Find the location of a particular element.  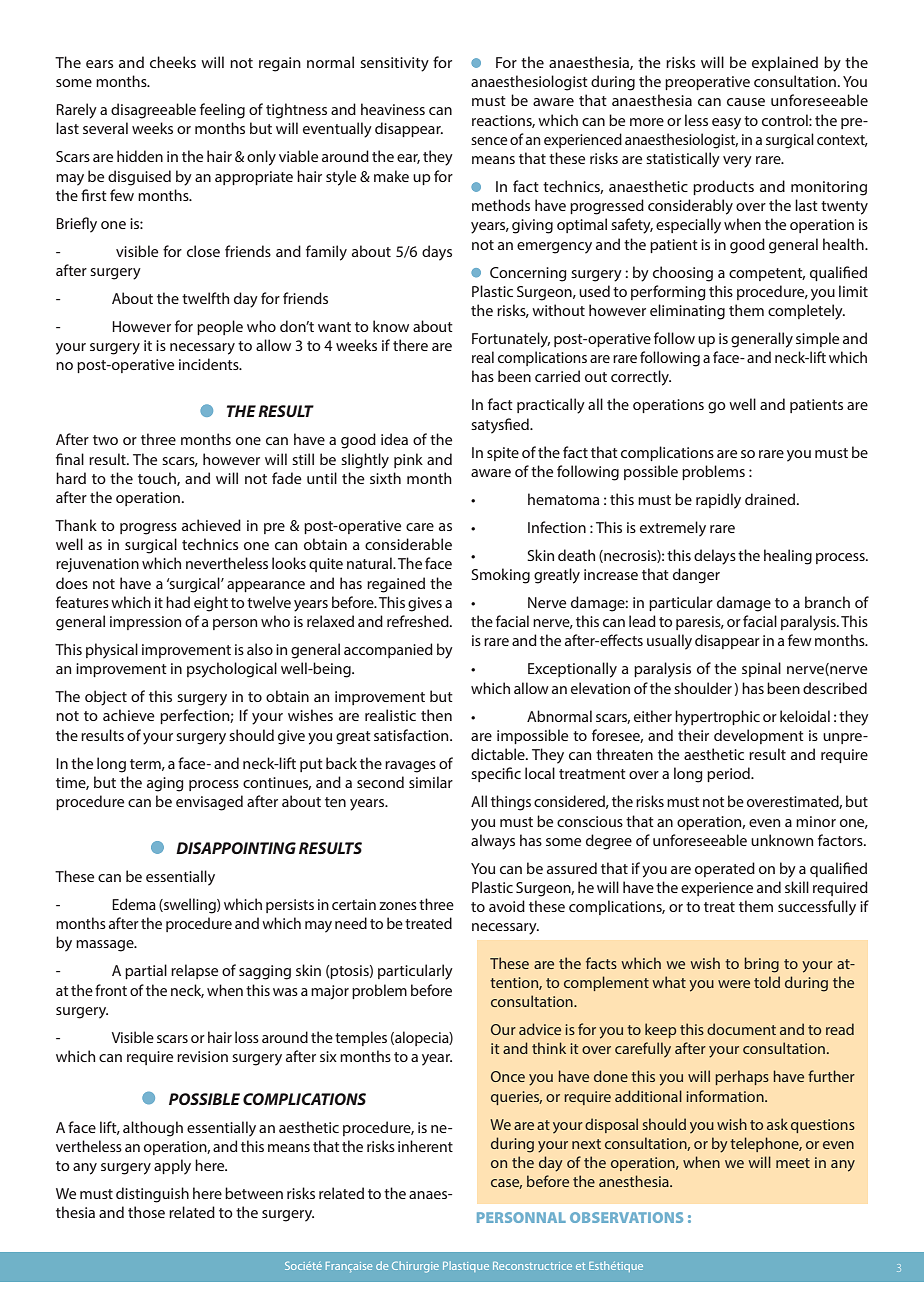

minor is located at coordinates (816, 821).
